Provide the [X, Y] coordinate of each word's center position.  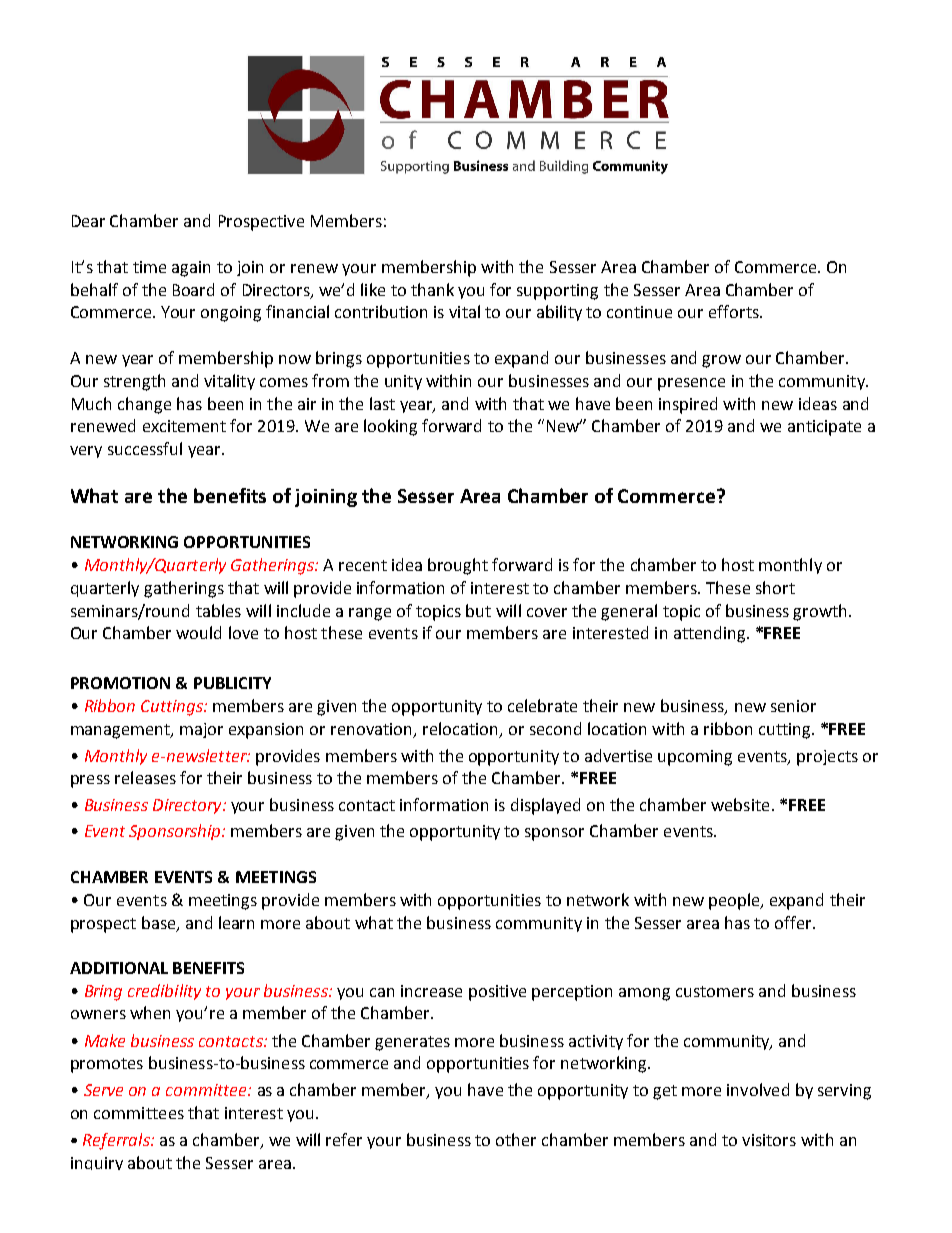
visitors [769, 1140]
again [191, 269]
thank [432, 289]
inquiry [97, 1163]
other [516, 1139]
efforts [735, 311]
